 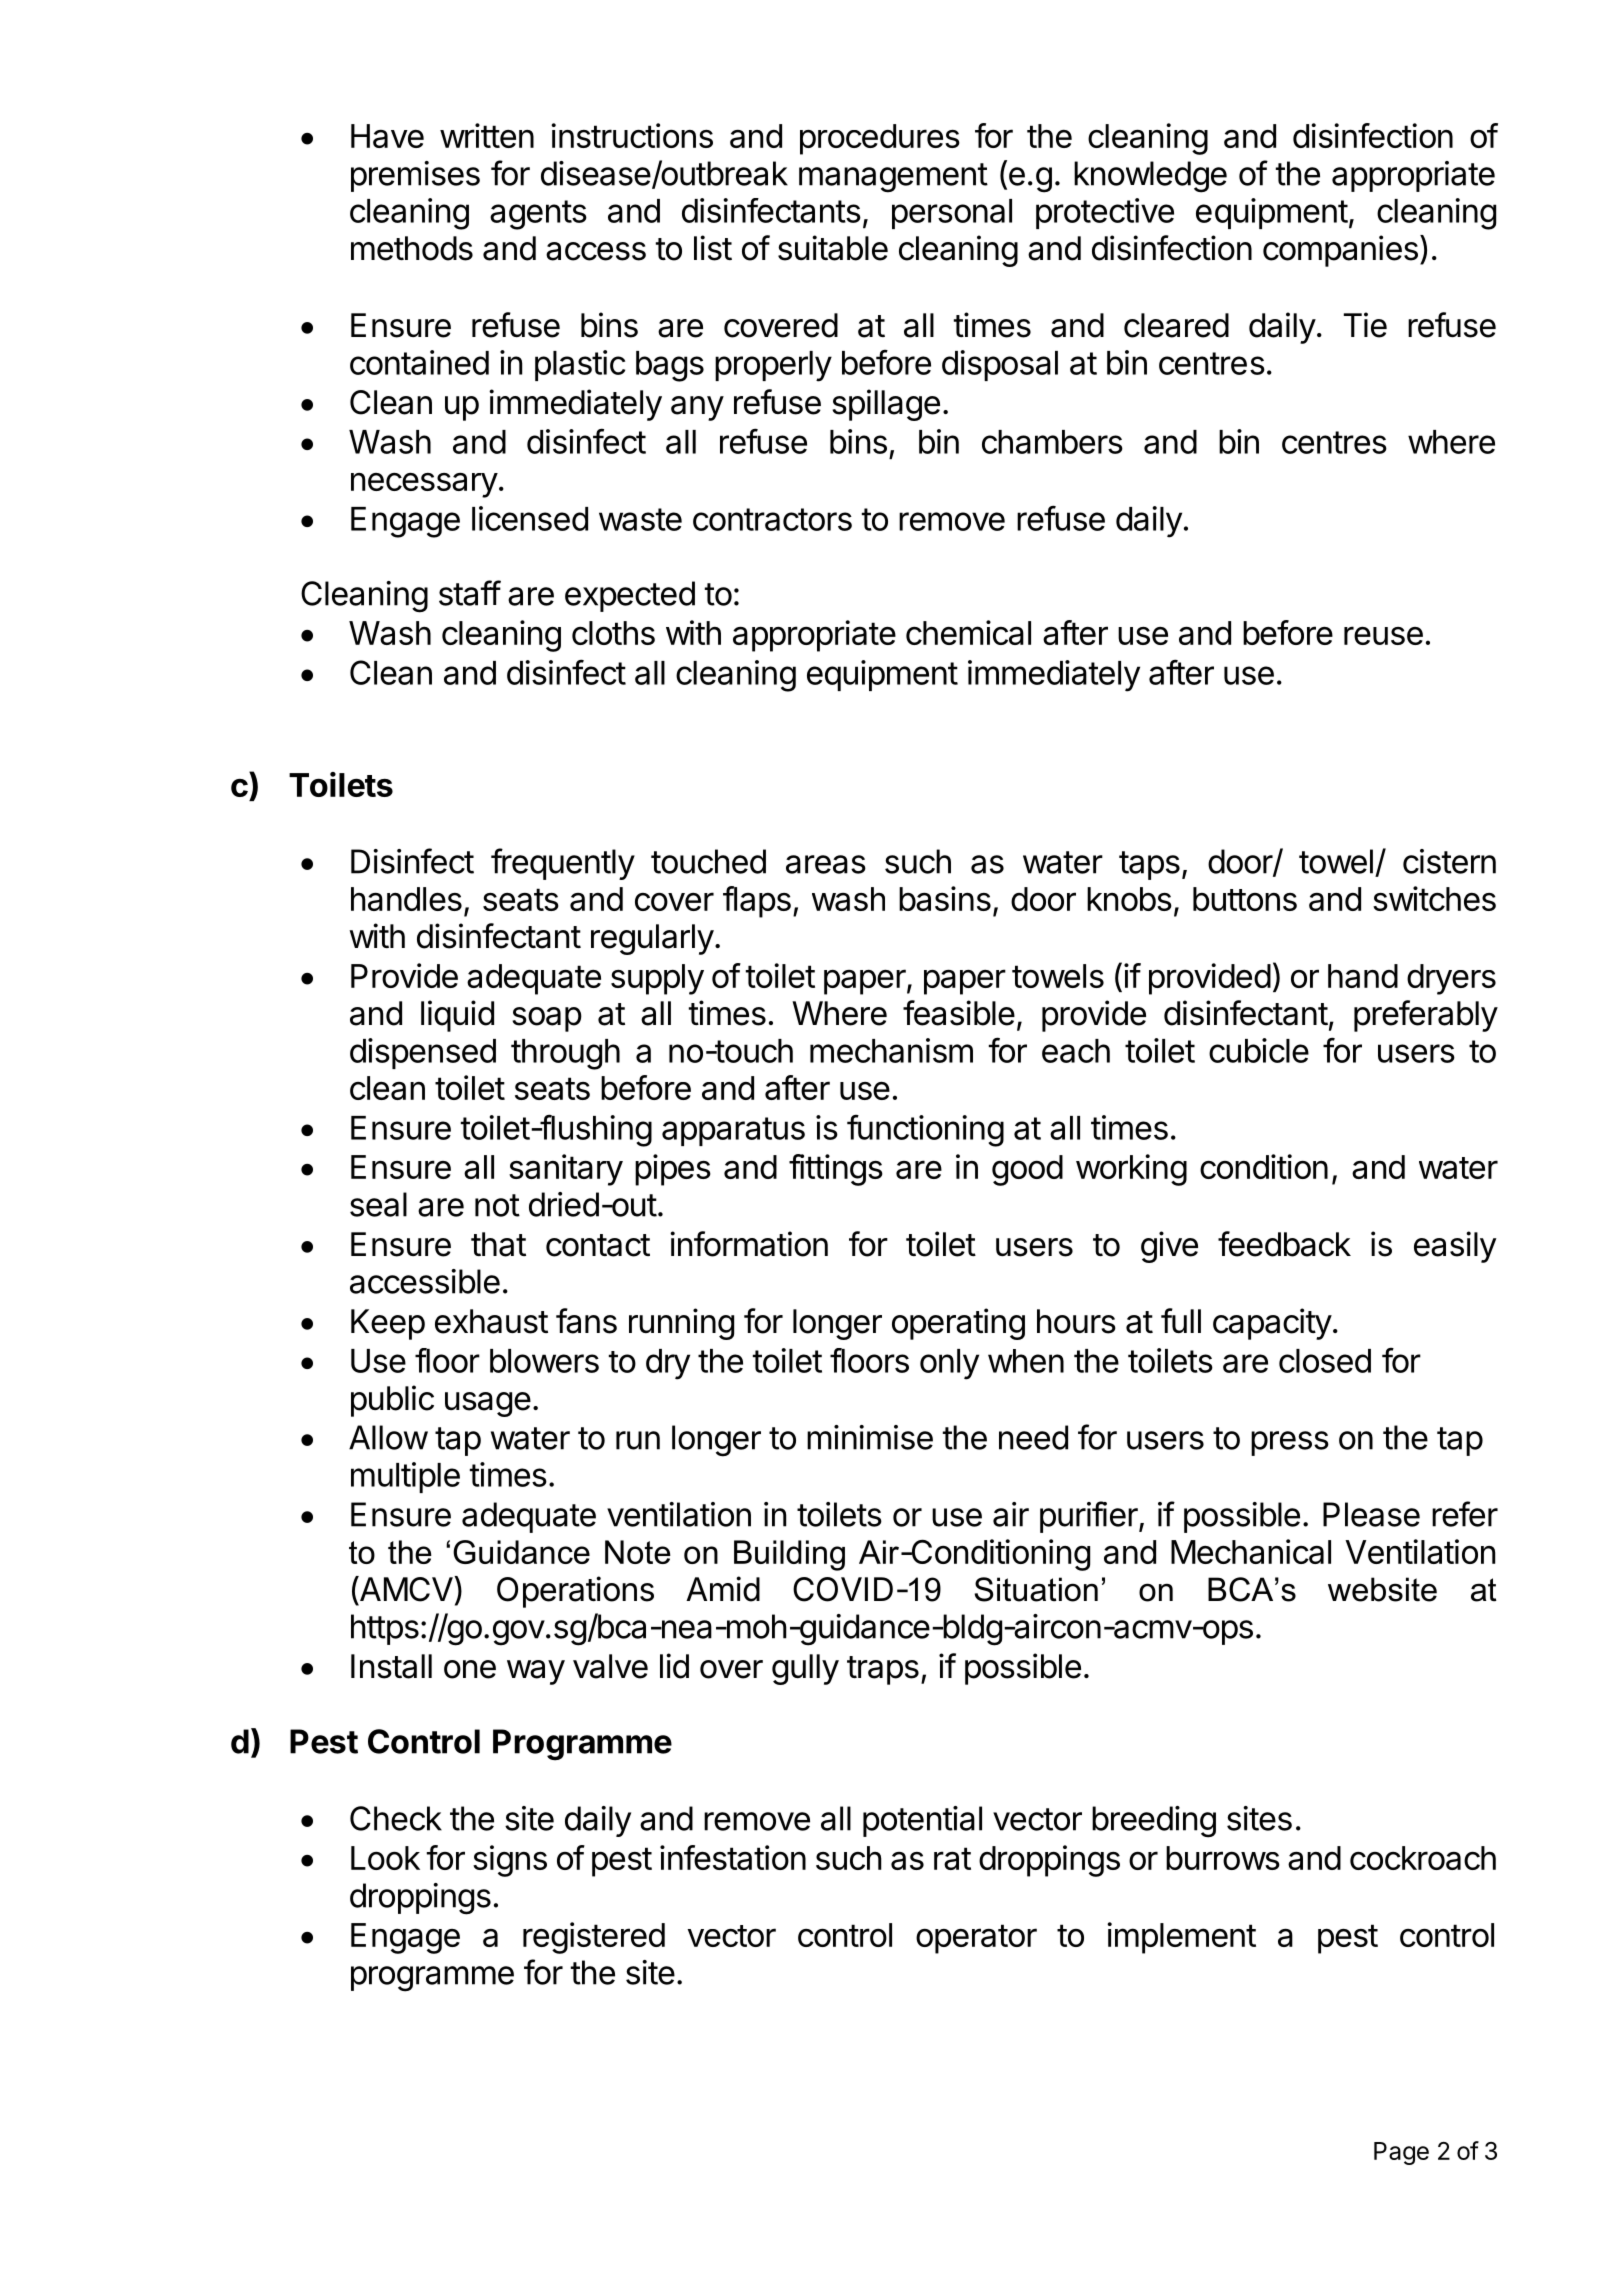 I want to click on operator, so click(x=976, y=1939).
